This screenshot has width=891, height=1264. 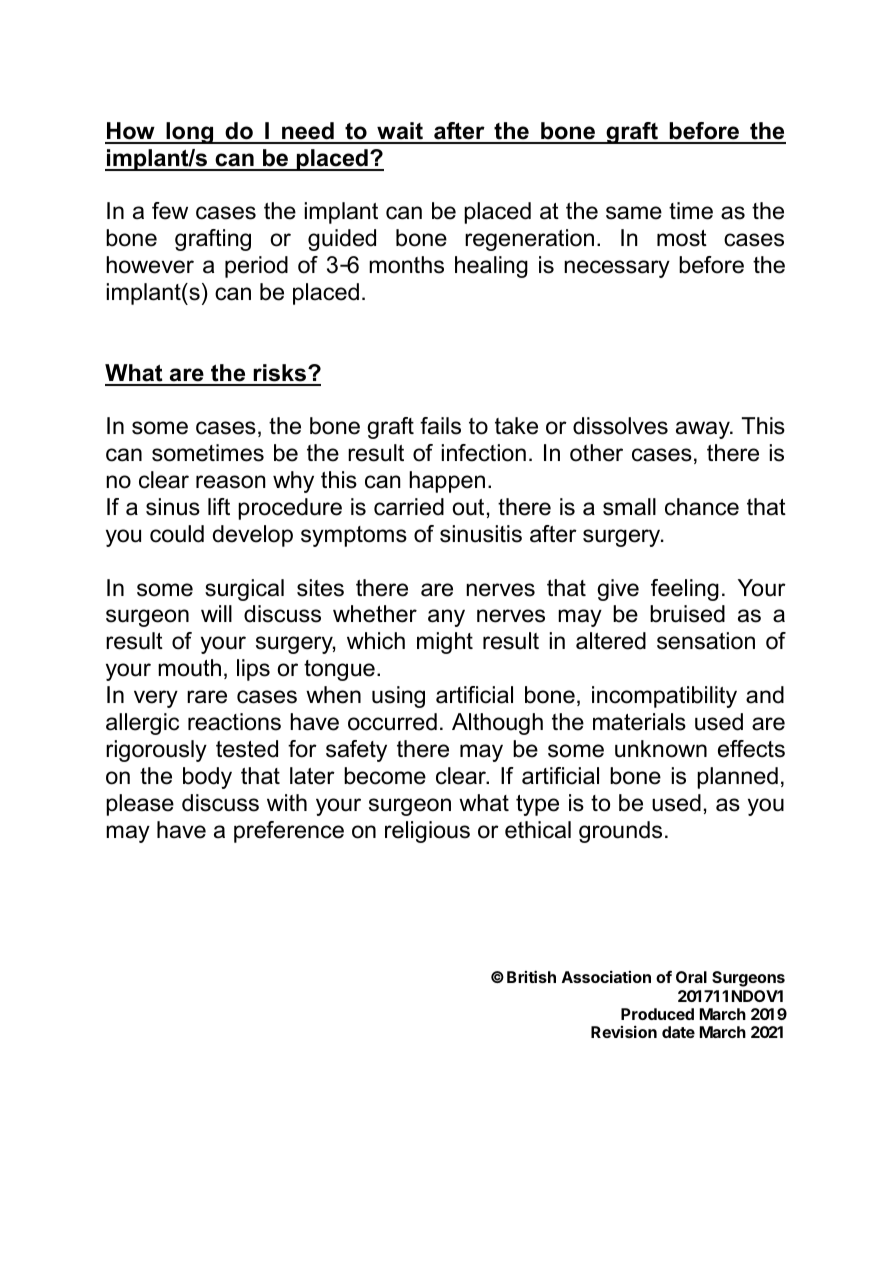 What do you see at coordinates (256, 267) in the screenshot?
I see `period` at bounding box center [256, 267].
